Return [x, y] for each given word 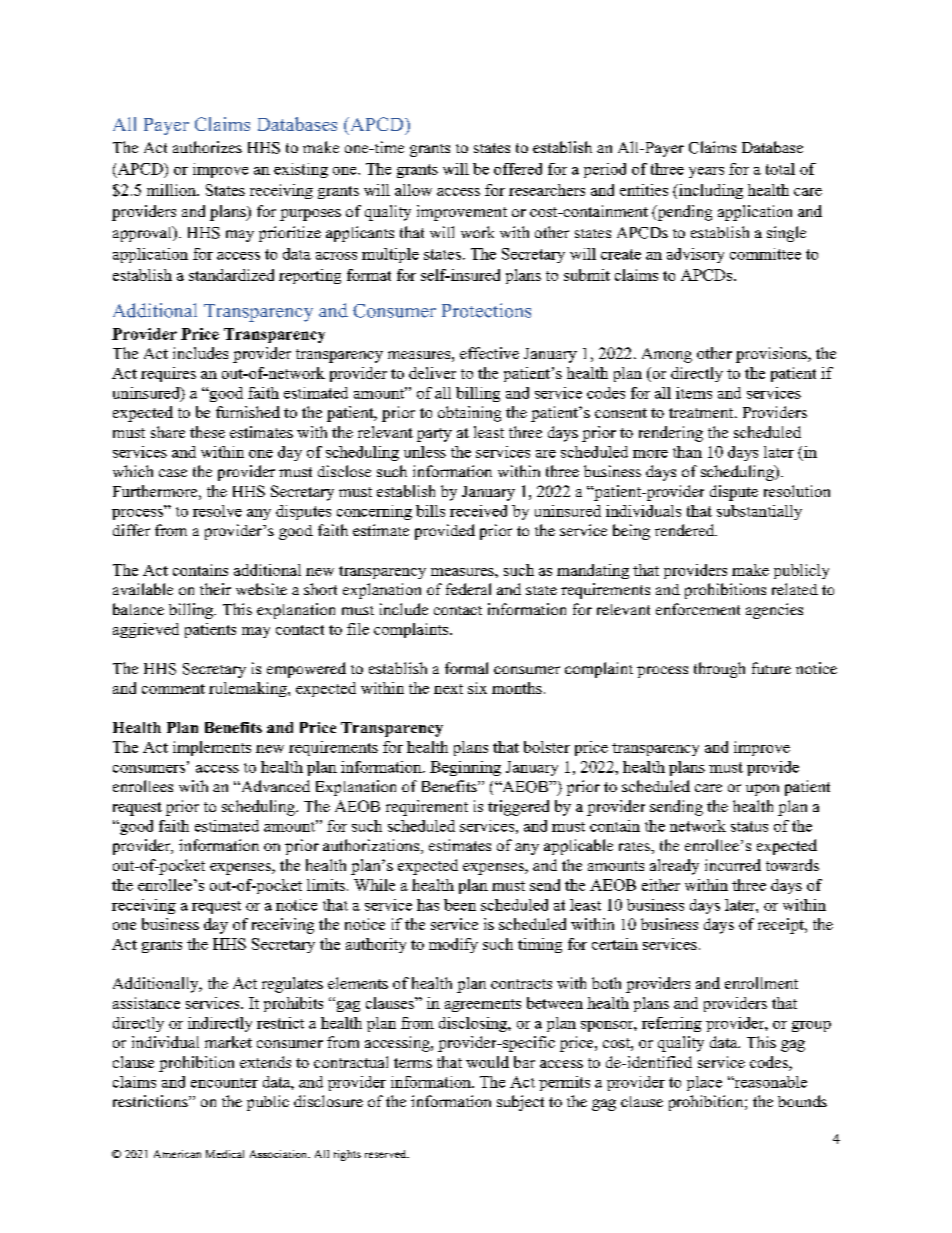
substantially [759, 512]
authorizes [207, 147]
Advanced [274, 786]
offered [518, 169]
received [478, 511]
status [749, 826]
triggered [518, 808]
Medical [225, 1154]
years [706, 172]
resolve [217, 511]
